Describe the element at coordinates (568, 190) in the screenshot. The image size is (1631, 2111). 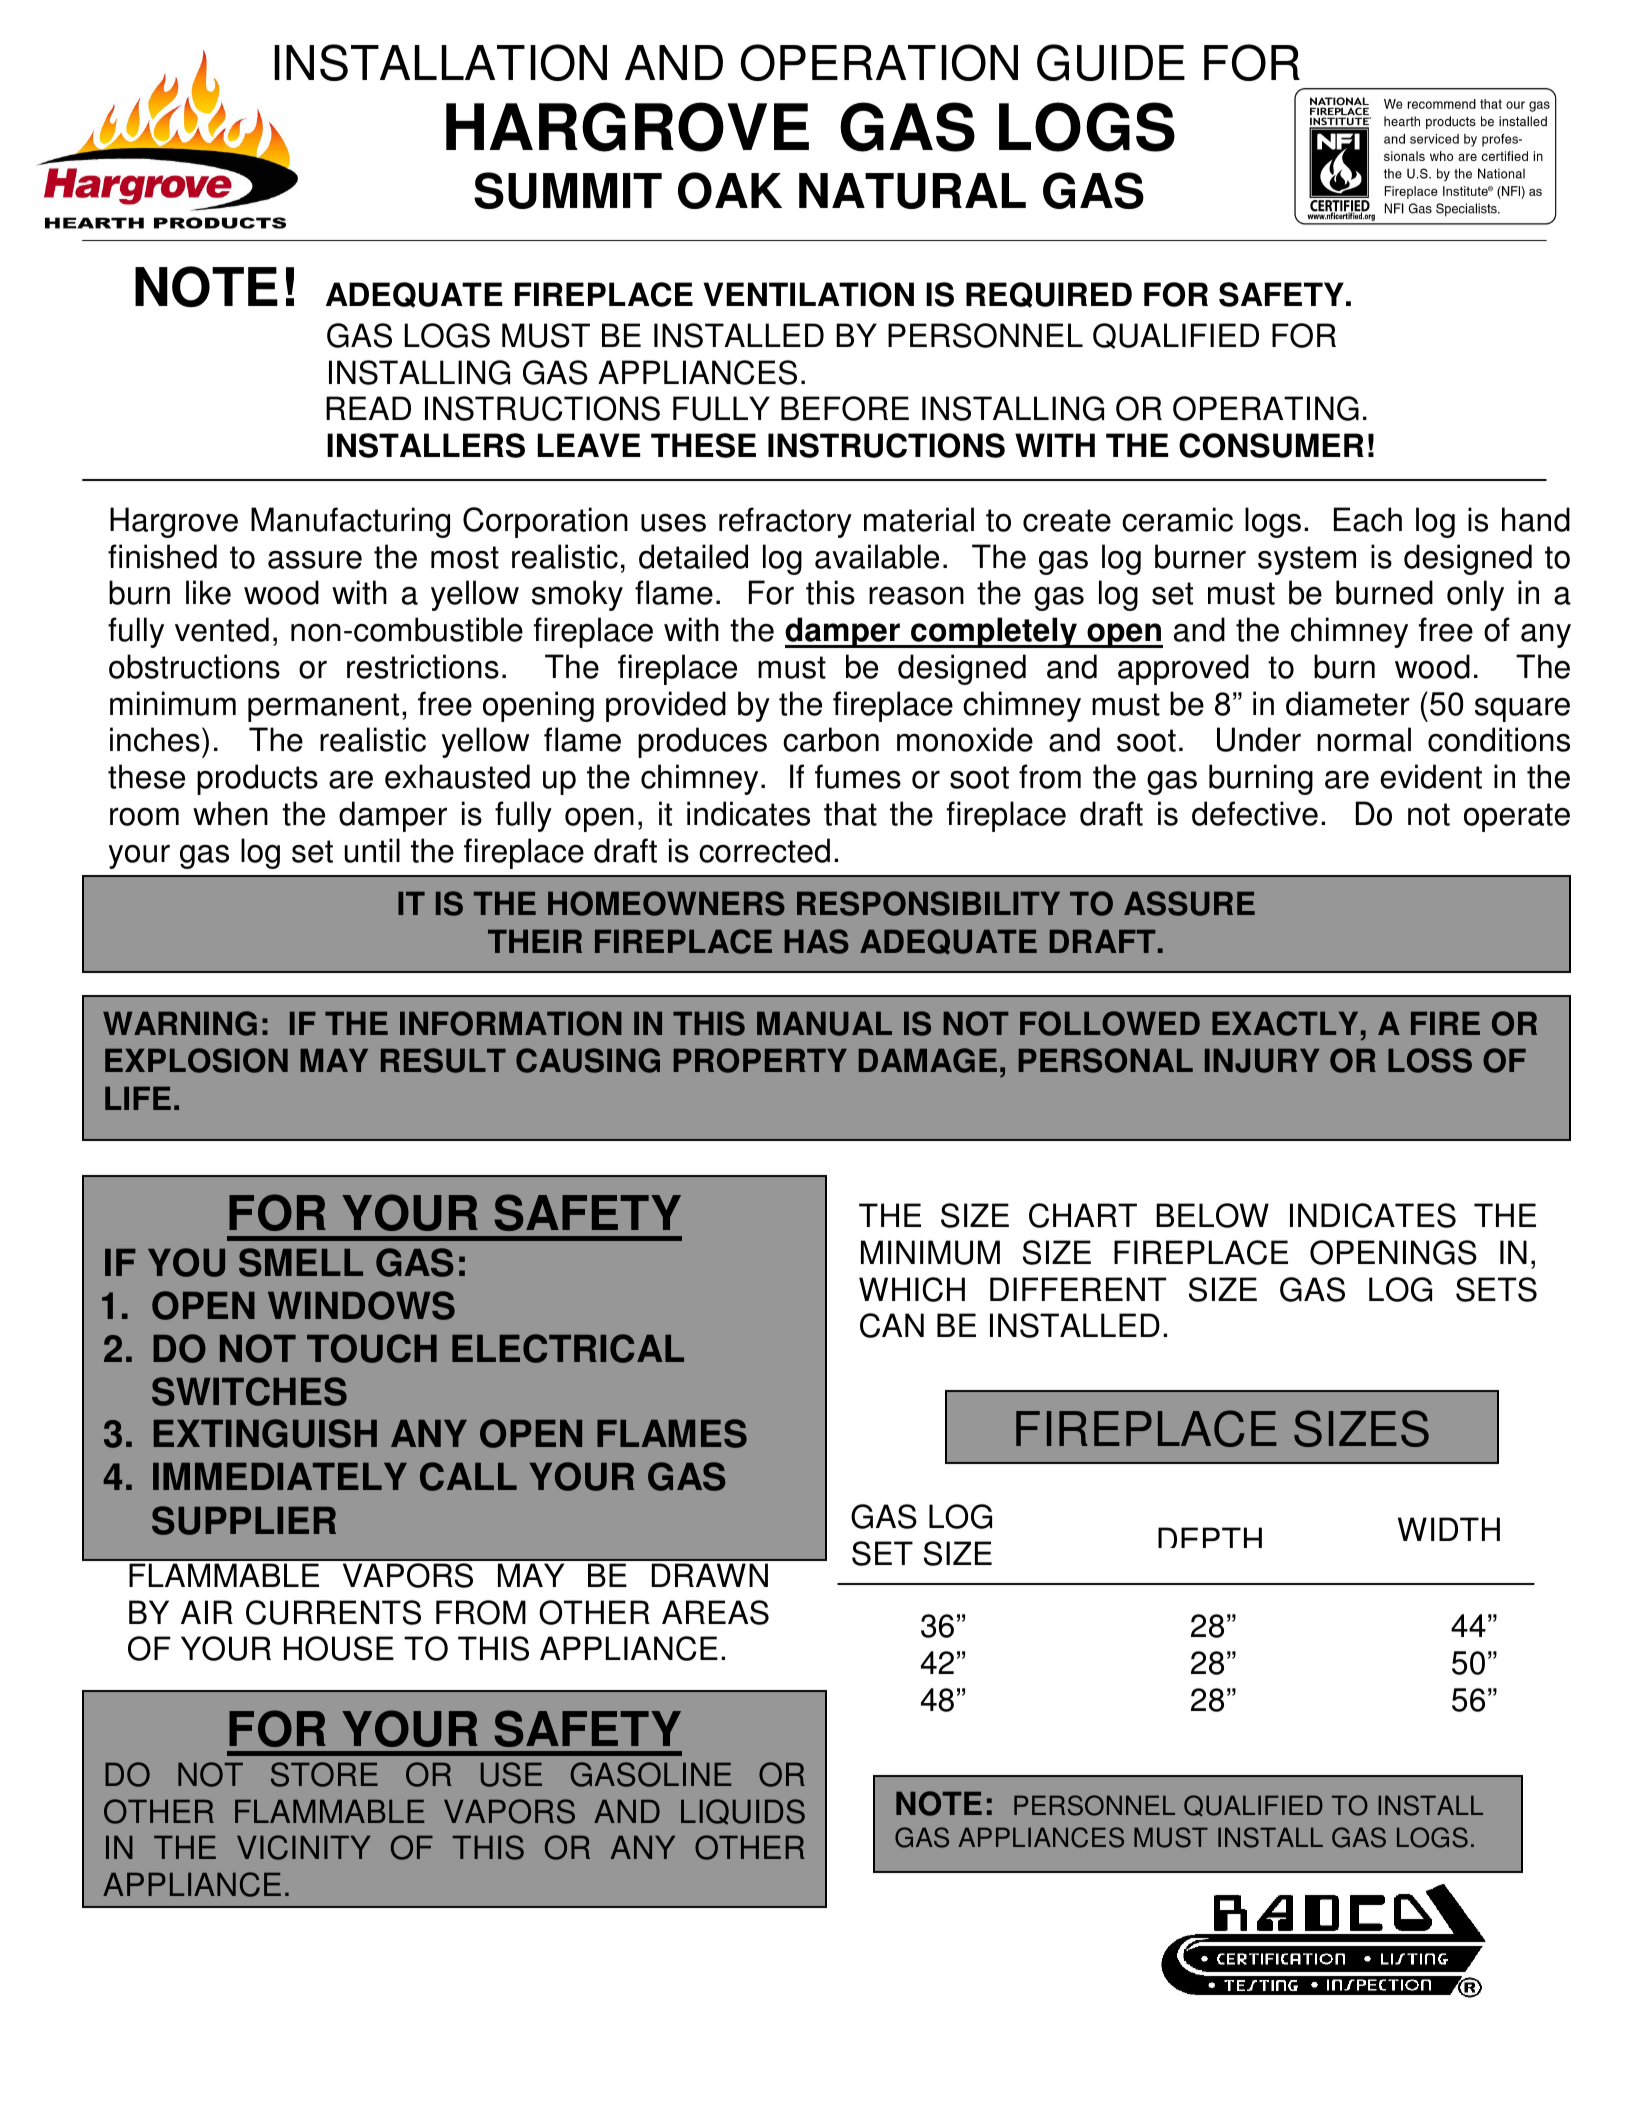
I see `SUMMIT` at that location.
